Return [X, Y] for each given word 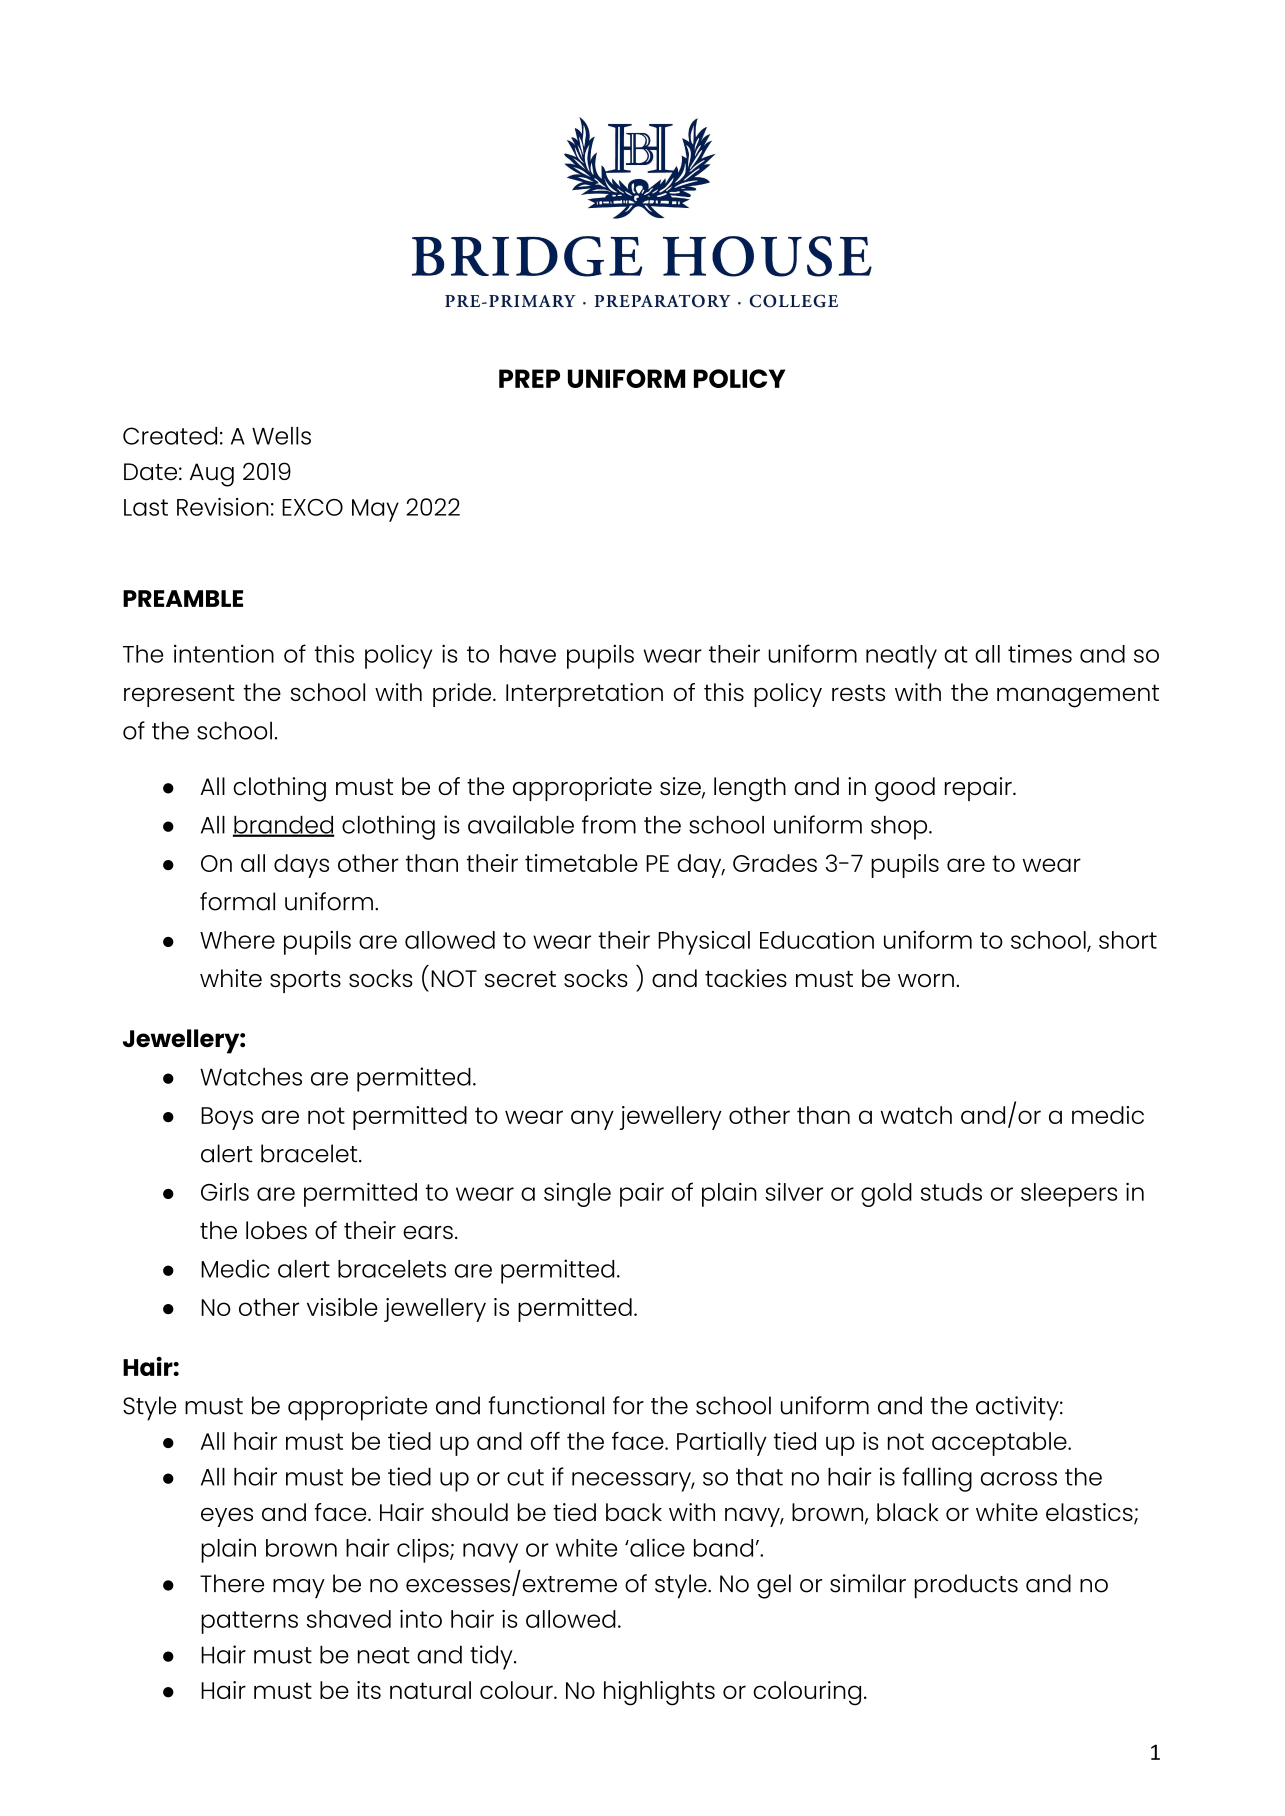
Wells [281, 436]
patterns [249, 1622]
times [1040, 654]
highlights [659, 1693]
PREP [529, 378]
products [966, 1586]
